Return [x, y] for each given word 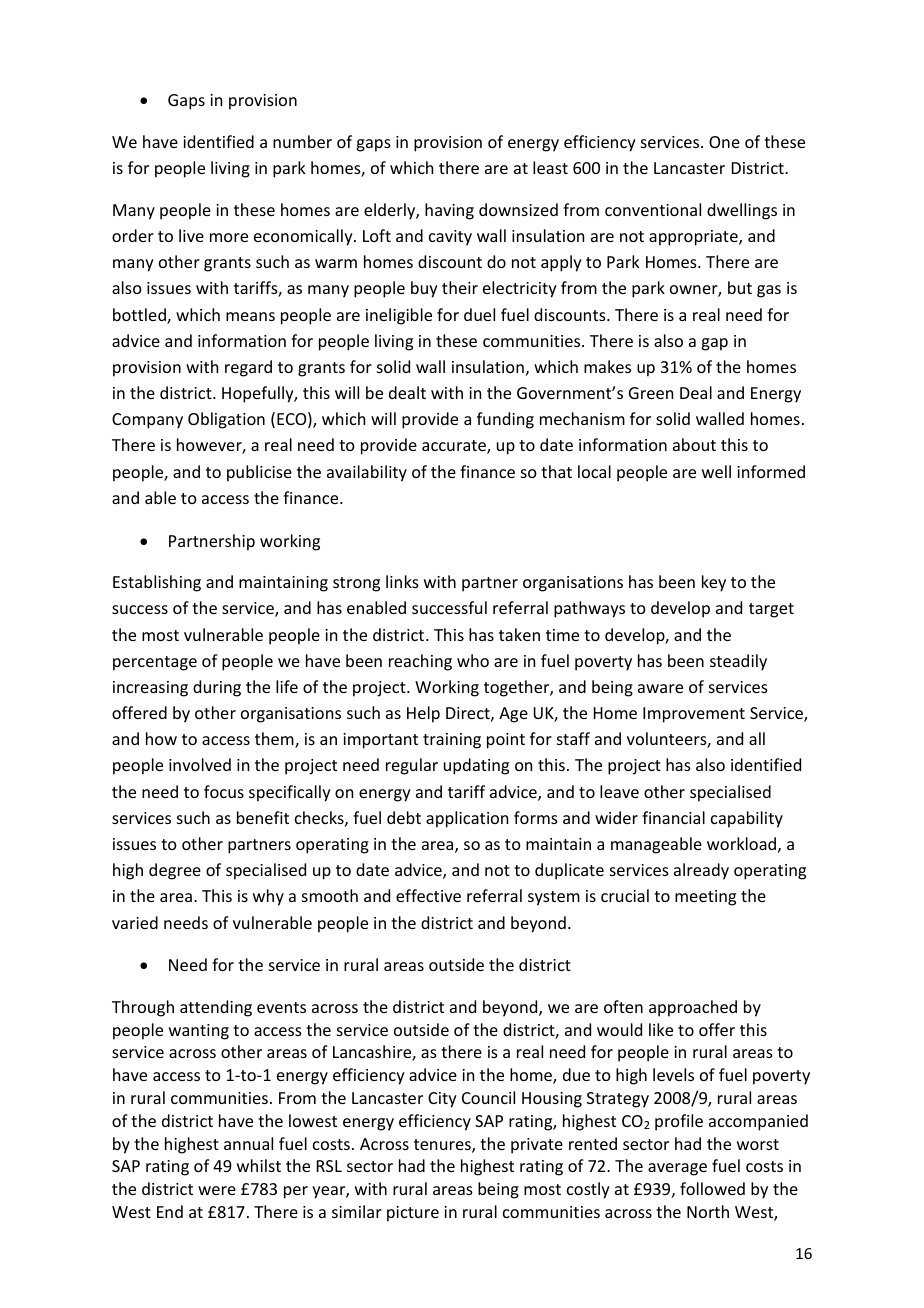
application [467, 819]
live [191, 235]
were [217, 1190]
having [449, 211]
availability [367, 473]
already [701, 871]
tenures [443, 1146]
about [694, 444]
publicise [259, 473]
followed [712, 1188]
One [724, 142]
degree [175, 871]
